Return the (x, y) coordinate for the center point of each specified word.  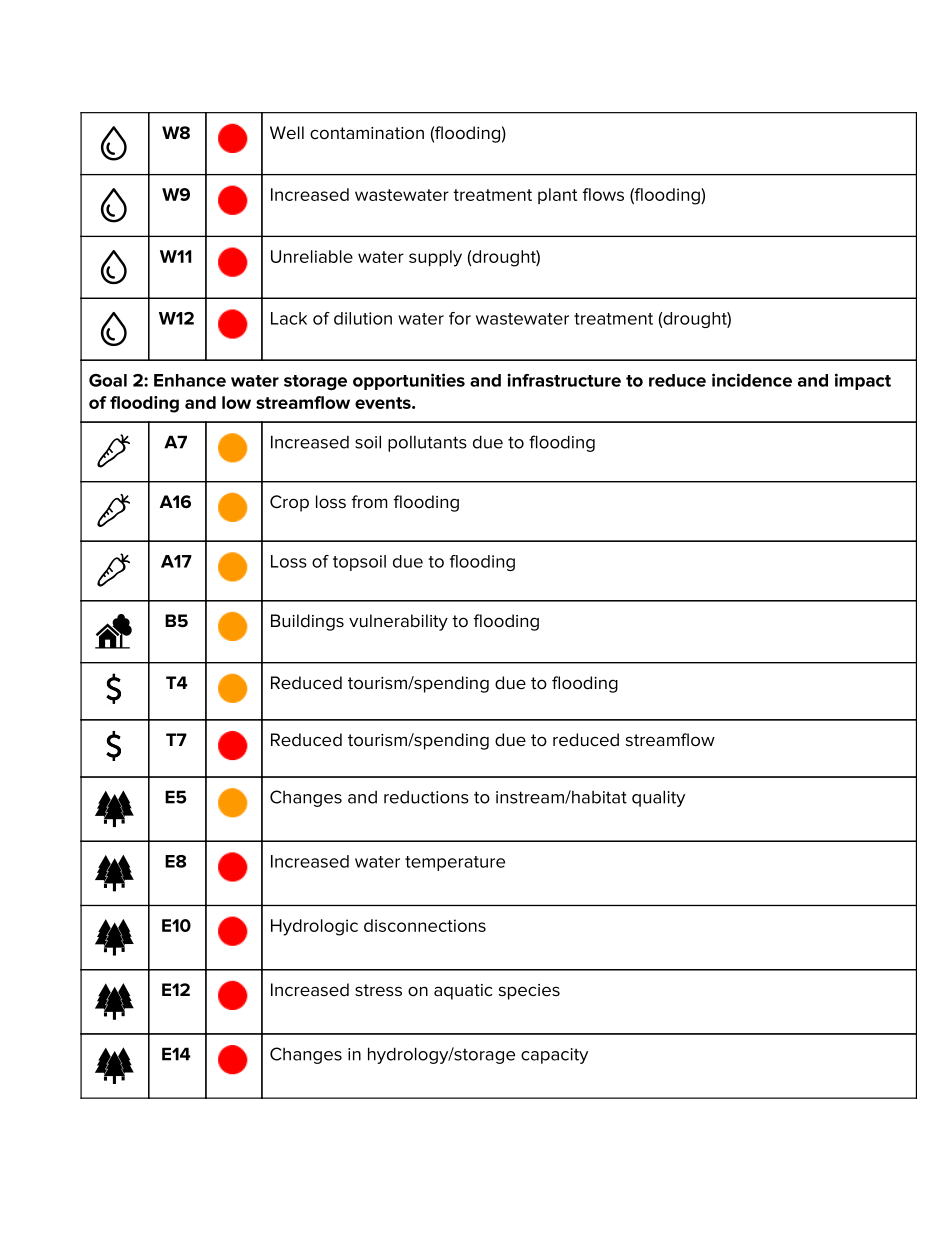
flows (603, 194)
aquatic (463, 992)
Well (287, 133)
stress (378, 990)
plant (557, 196)
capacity (554, 1056)
